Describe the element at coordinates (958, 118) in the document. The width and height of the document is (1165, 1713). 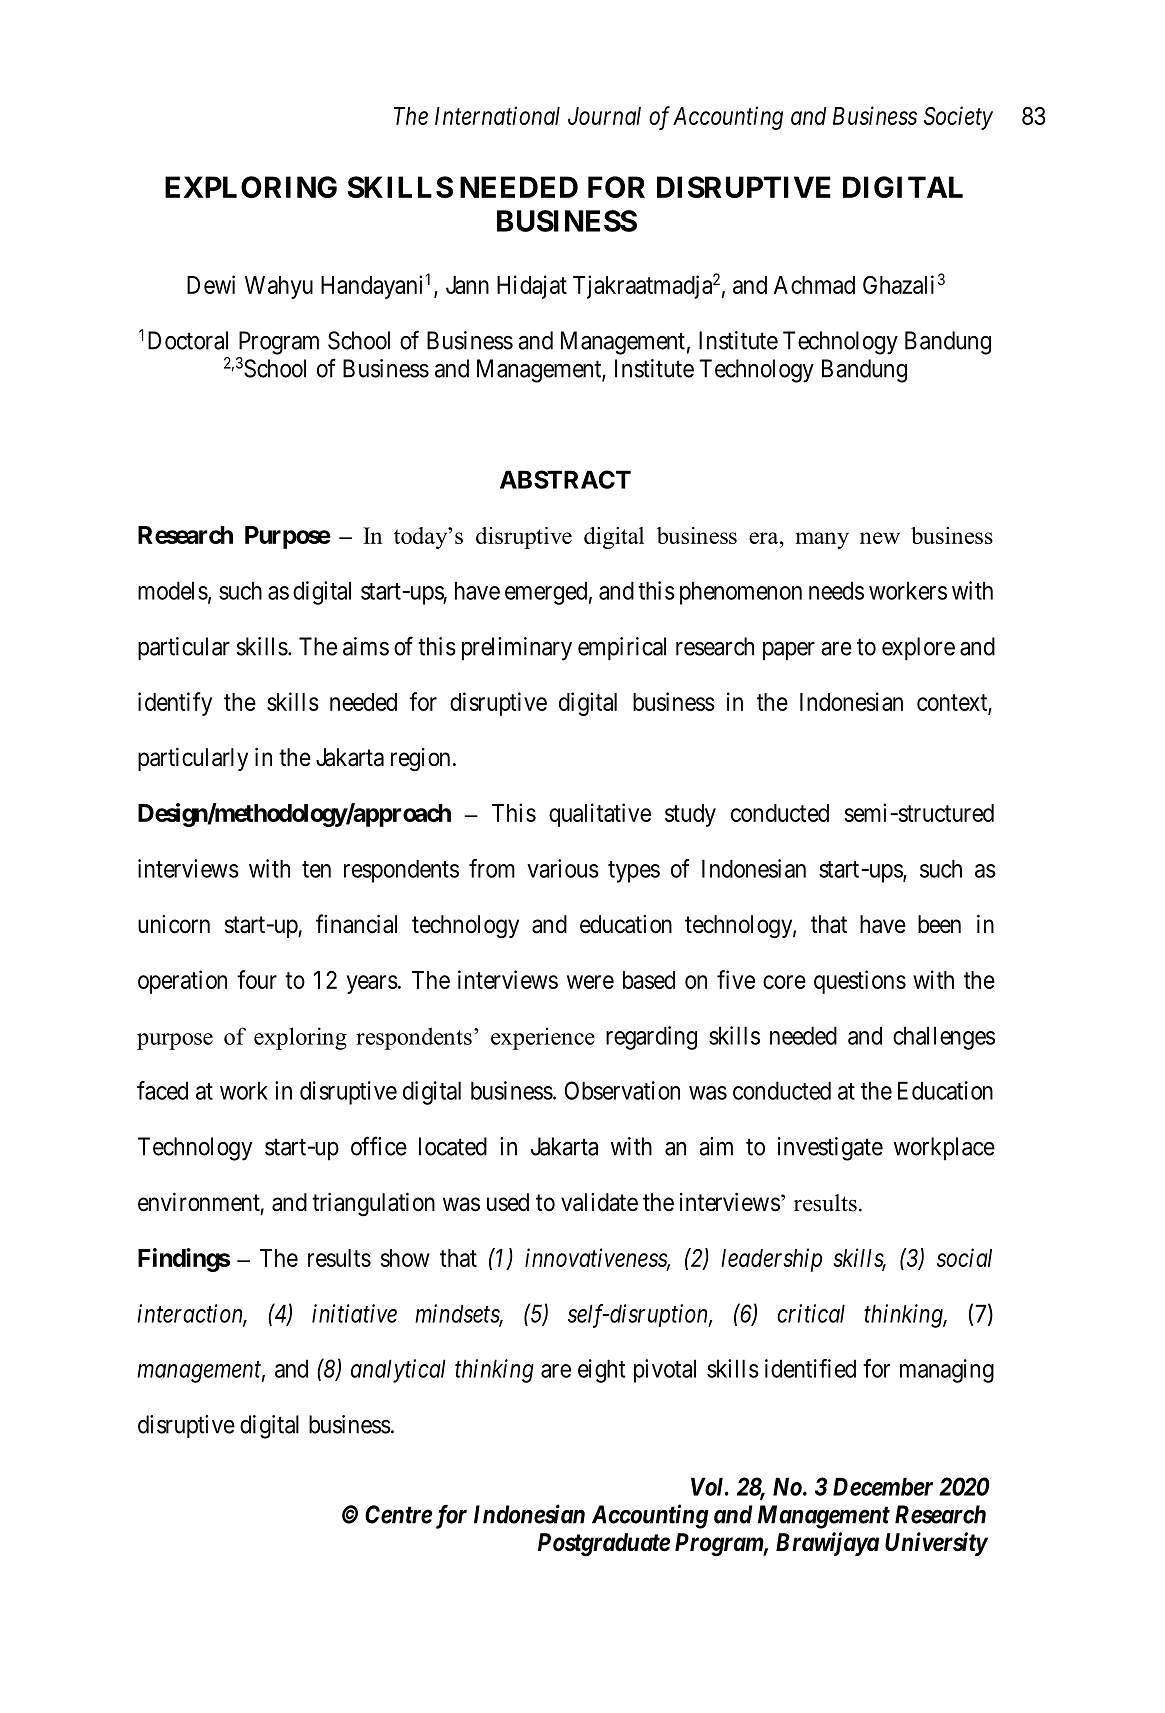
I see `Society` at that location.
